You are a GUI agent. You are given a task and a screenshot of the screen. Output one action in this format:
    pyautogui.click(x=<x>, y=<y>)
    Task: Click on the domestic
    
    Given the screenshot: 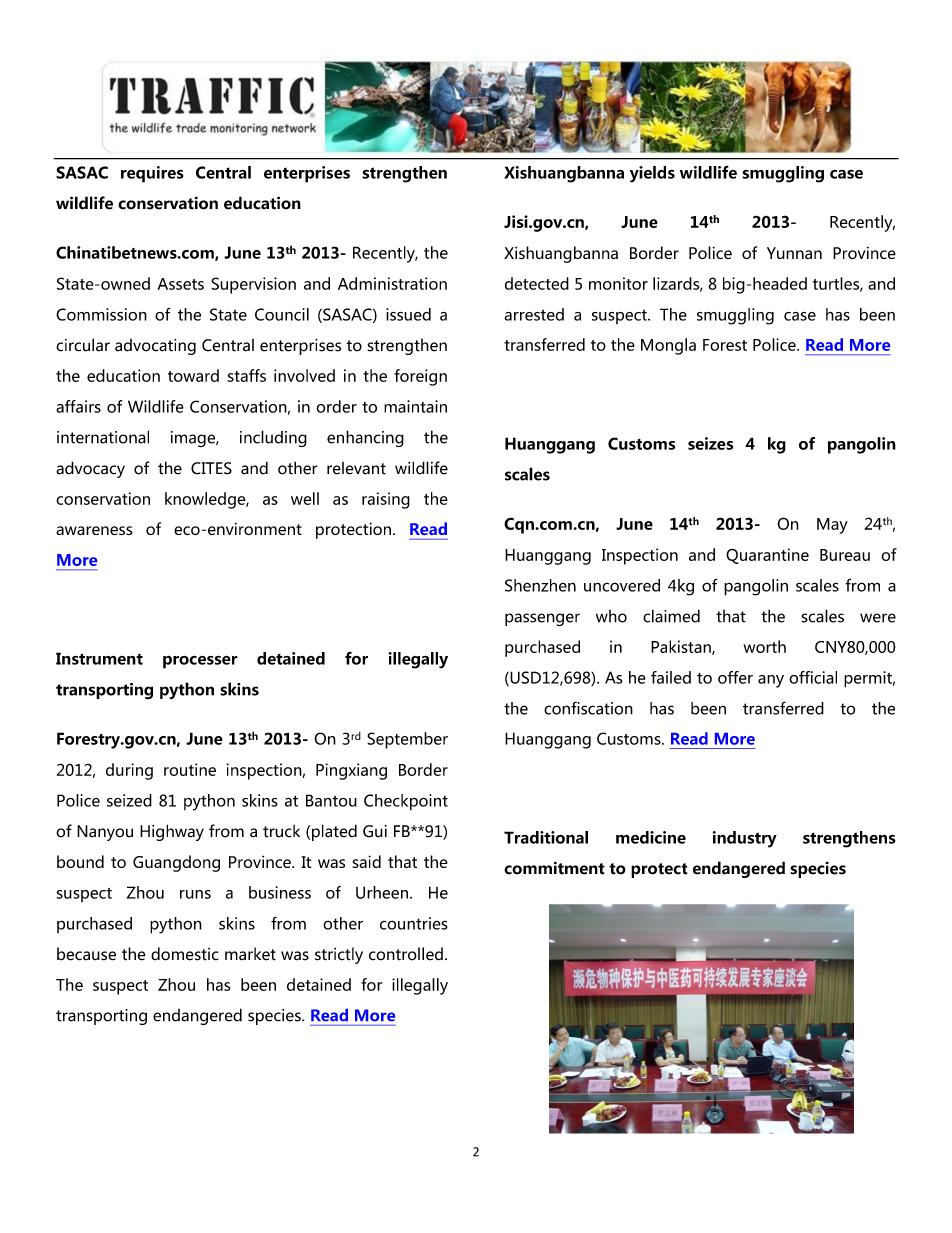 What is the action you would take?
    pyautogui.click(x=185, y=954)
